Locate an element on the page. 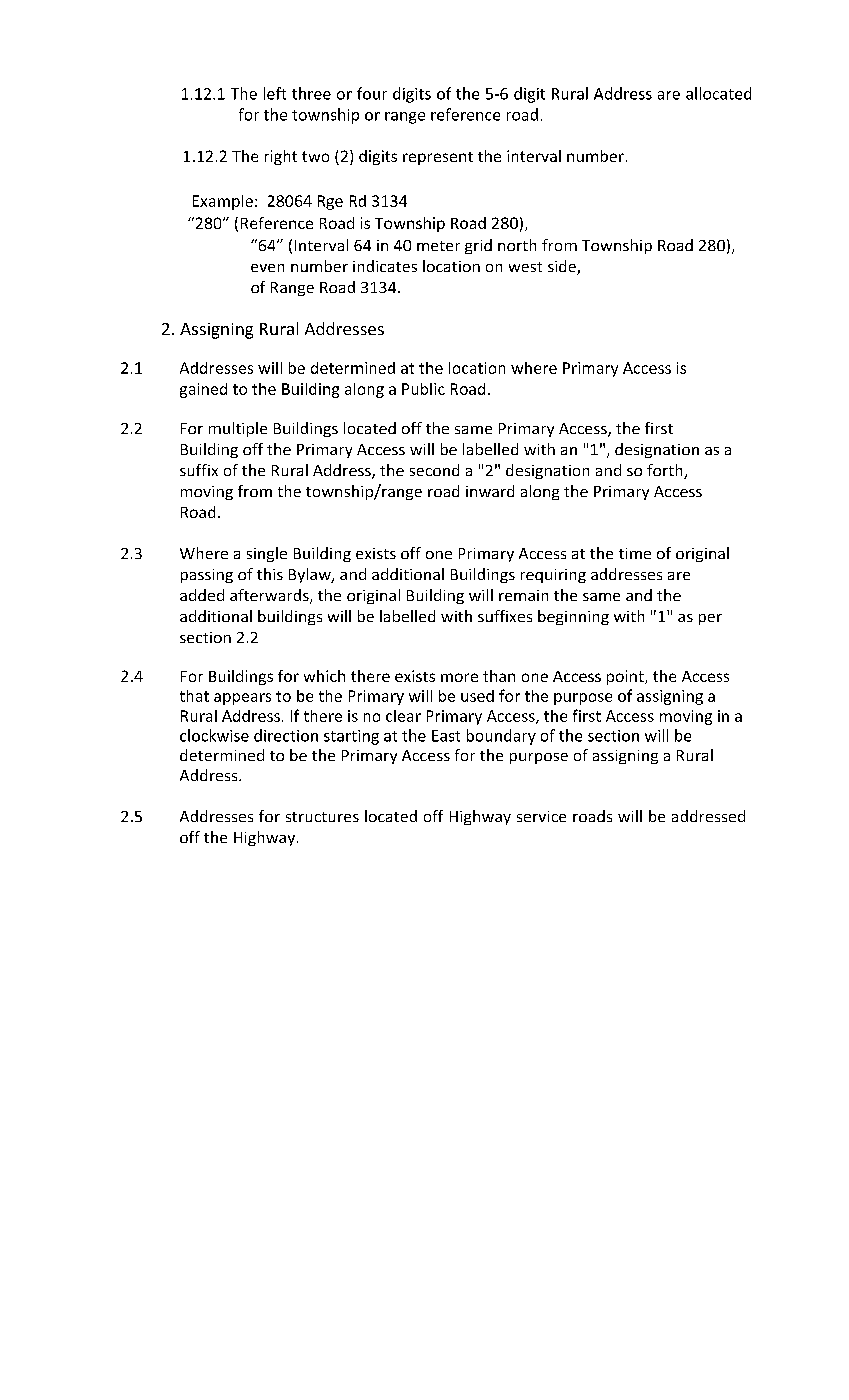 Image resolution: width=849 pixels, height=1400 pixels. more is located at coordinates (459, 677).
